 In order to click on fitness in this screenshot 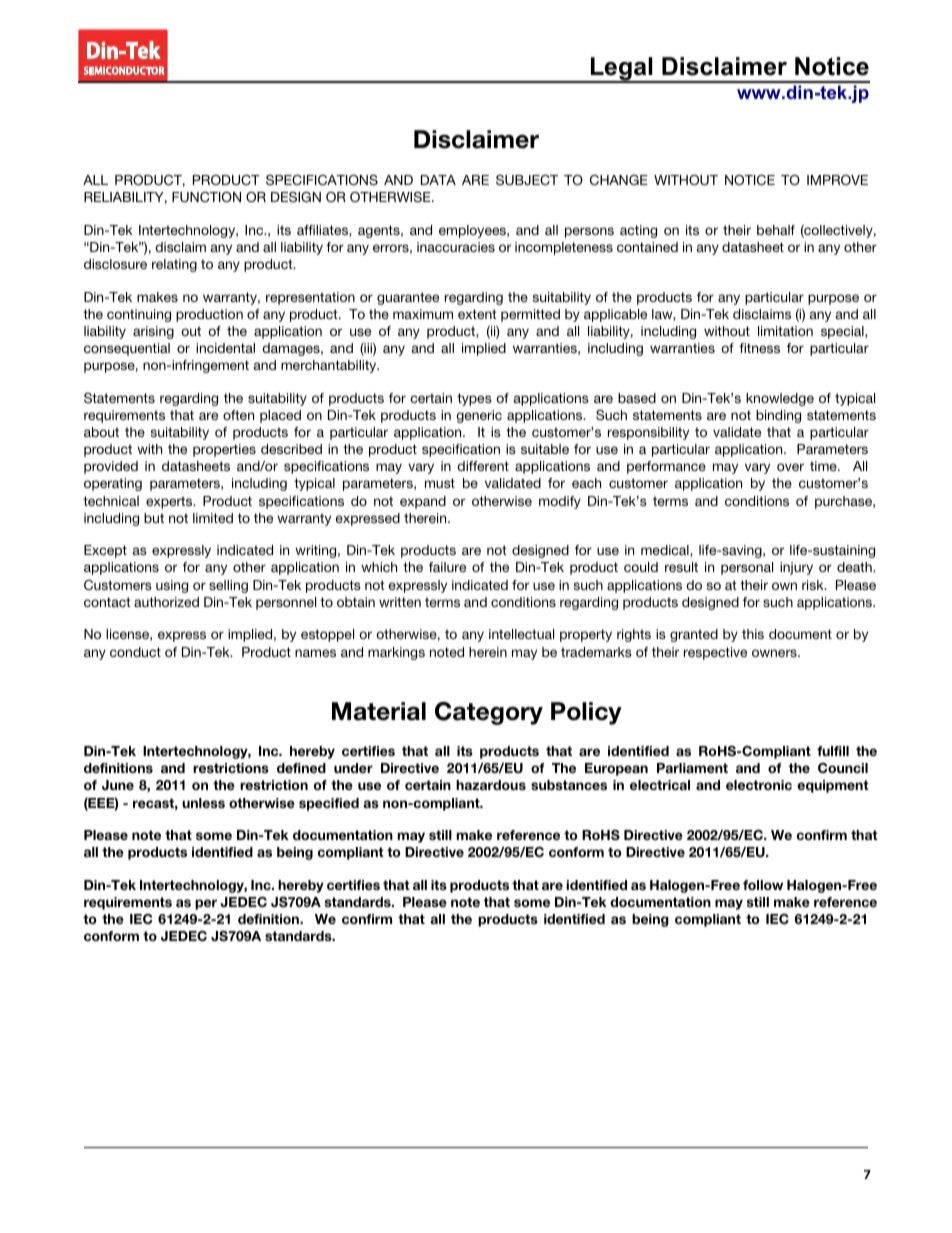, I will do `click(759, 348)`.
